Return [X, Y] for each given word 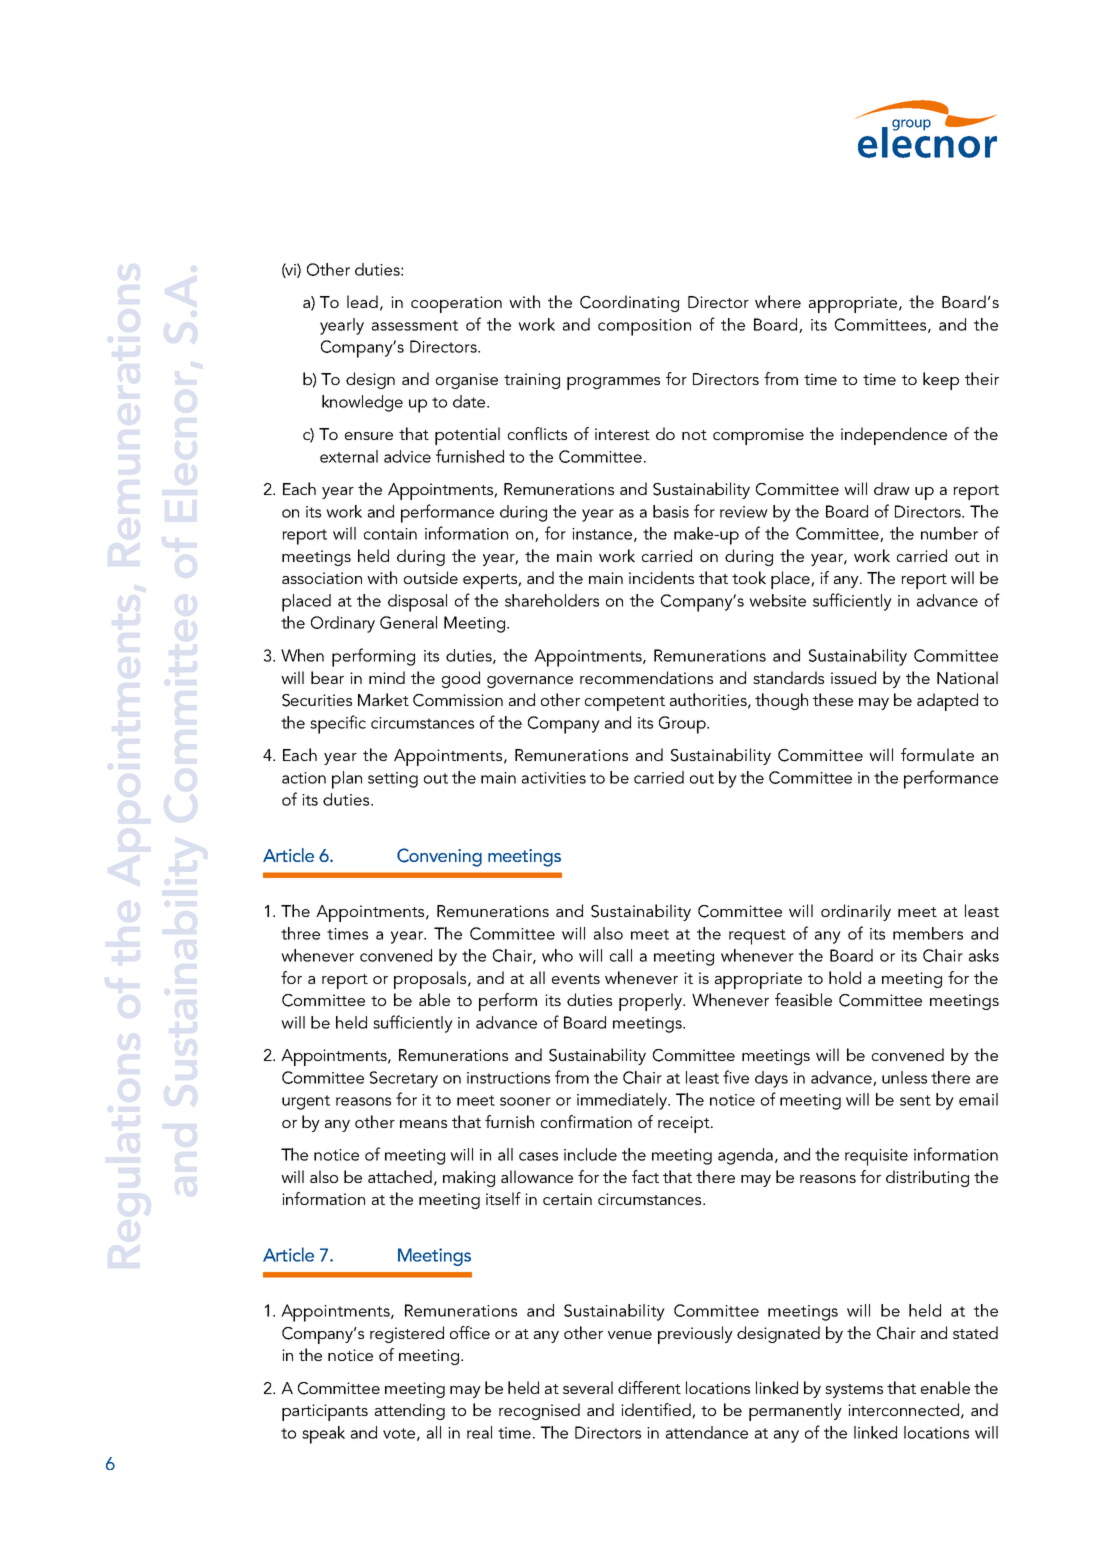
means [423, 1124]
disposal [417, 603]
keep [941, 381]
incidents [661, 577]
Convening [439, 857]
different [649, 1387]
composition [644, 327]
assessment [415, 325]
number [949, 533]
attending [410, 1411]
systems [854, 1391]
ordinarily [856, 912]
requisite [876, 1157]
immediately [623, 1101]
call [621, 955]
